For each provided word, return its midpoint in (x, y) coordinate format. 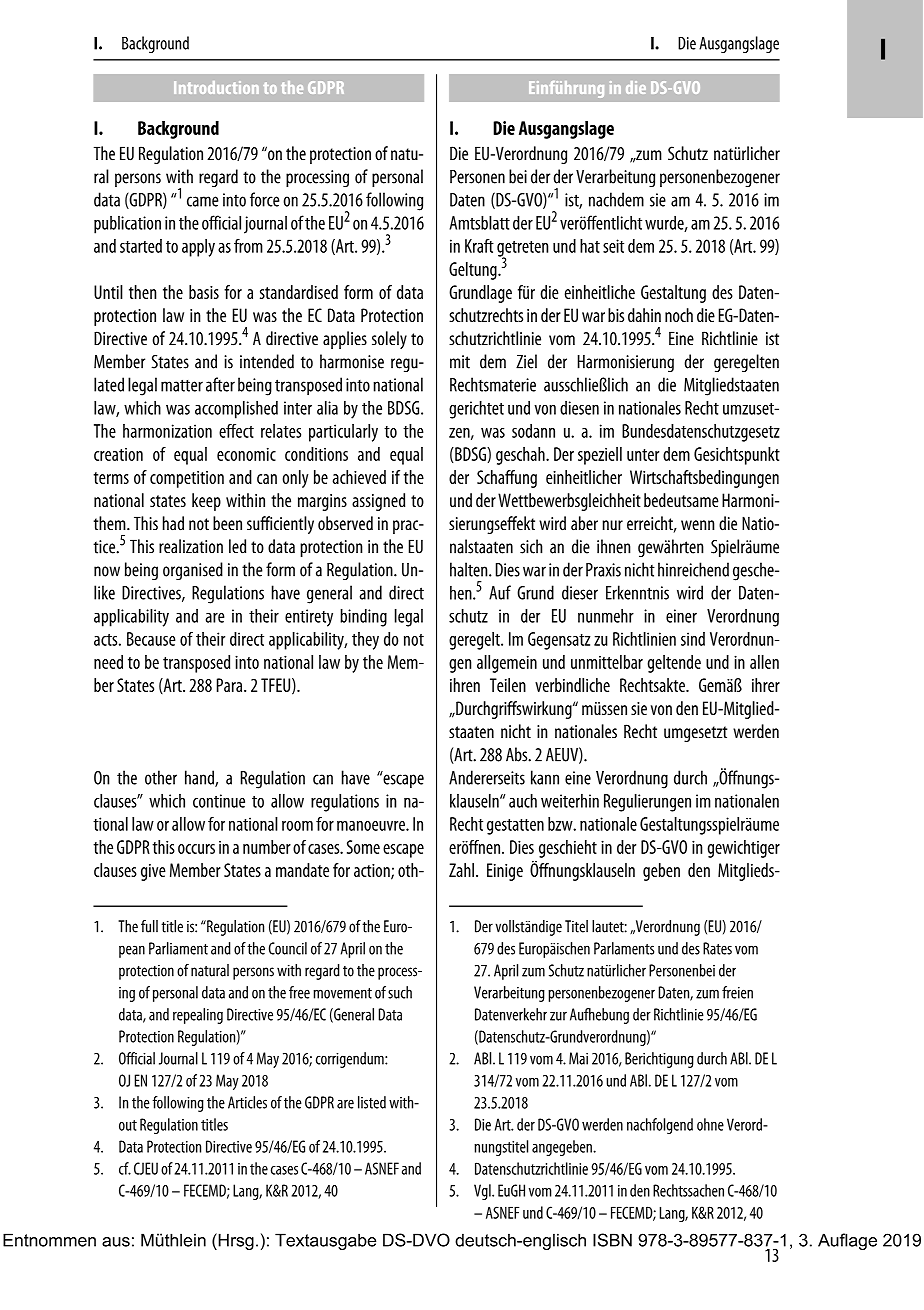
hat (590, 246)
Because (151, 639)
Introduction (216, 87)
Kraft (479, 245)
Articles (247, 1102)
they (365, 641)
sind (693, 639)
